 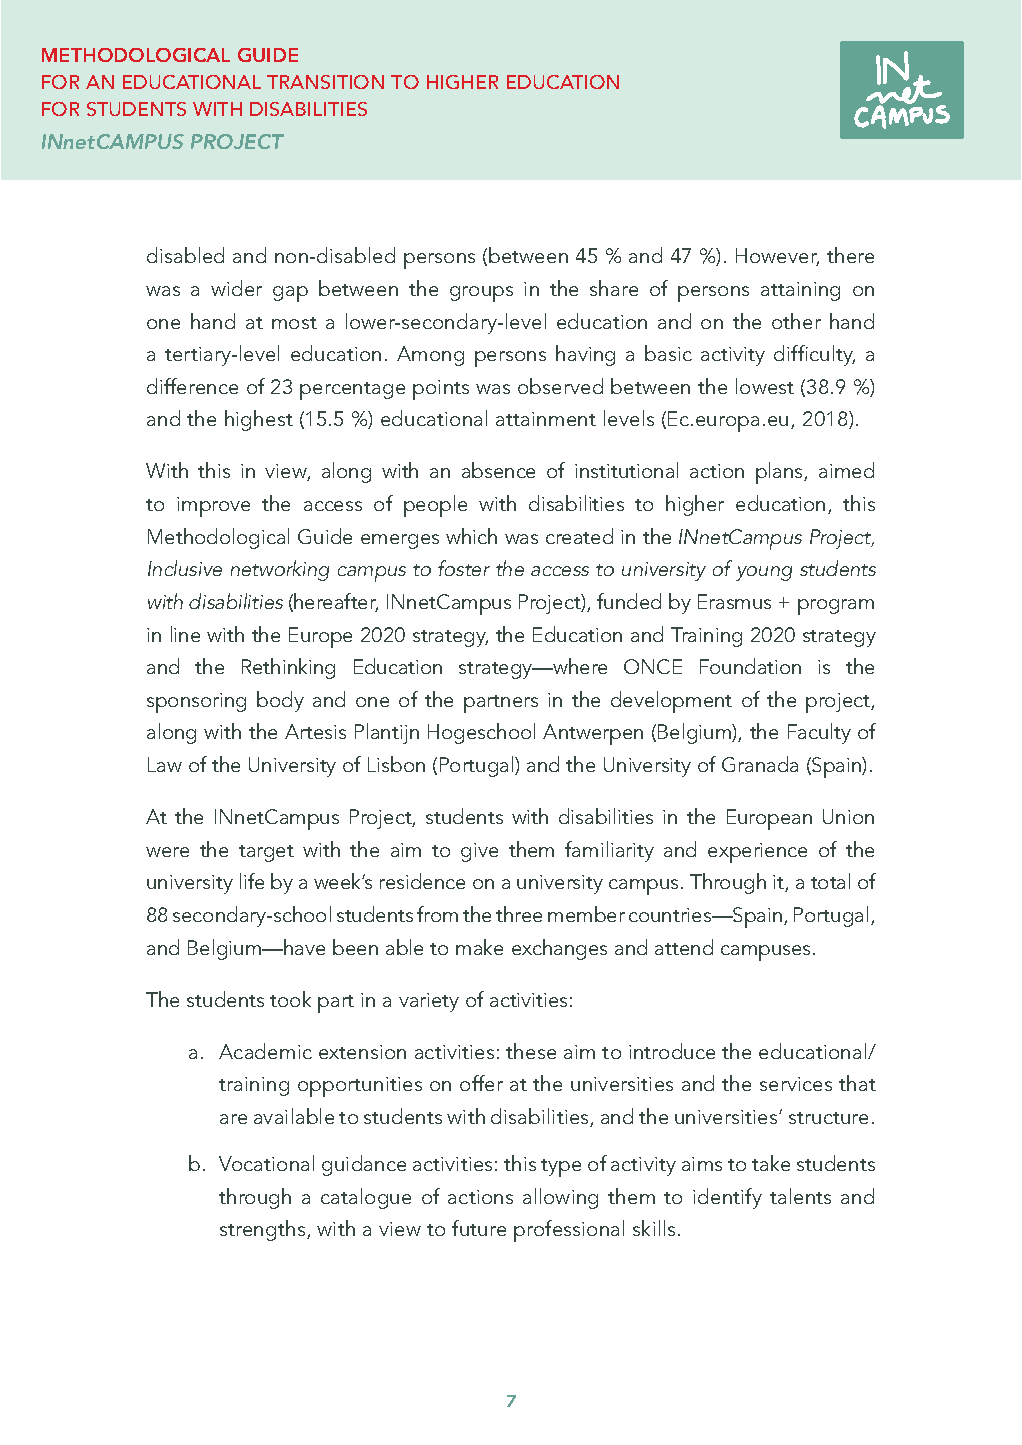 I want to click on Foundation, so click(x=750, y=666).
